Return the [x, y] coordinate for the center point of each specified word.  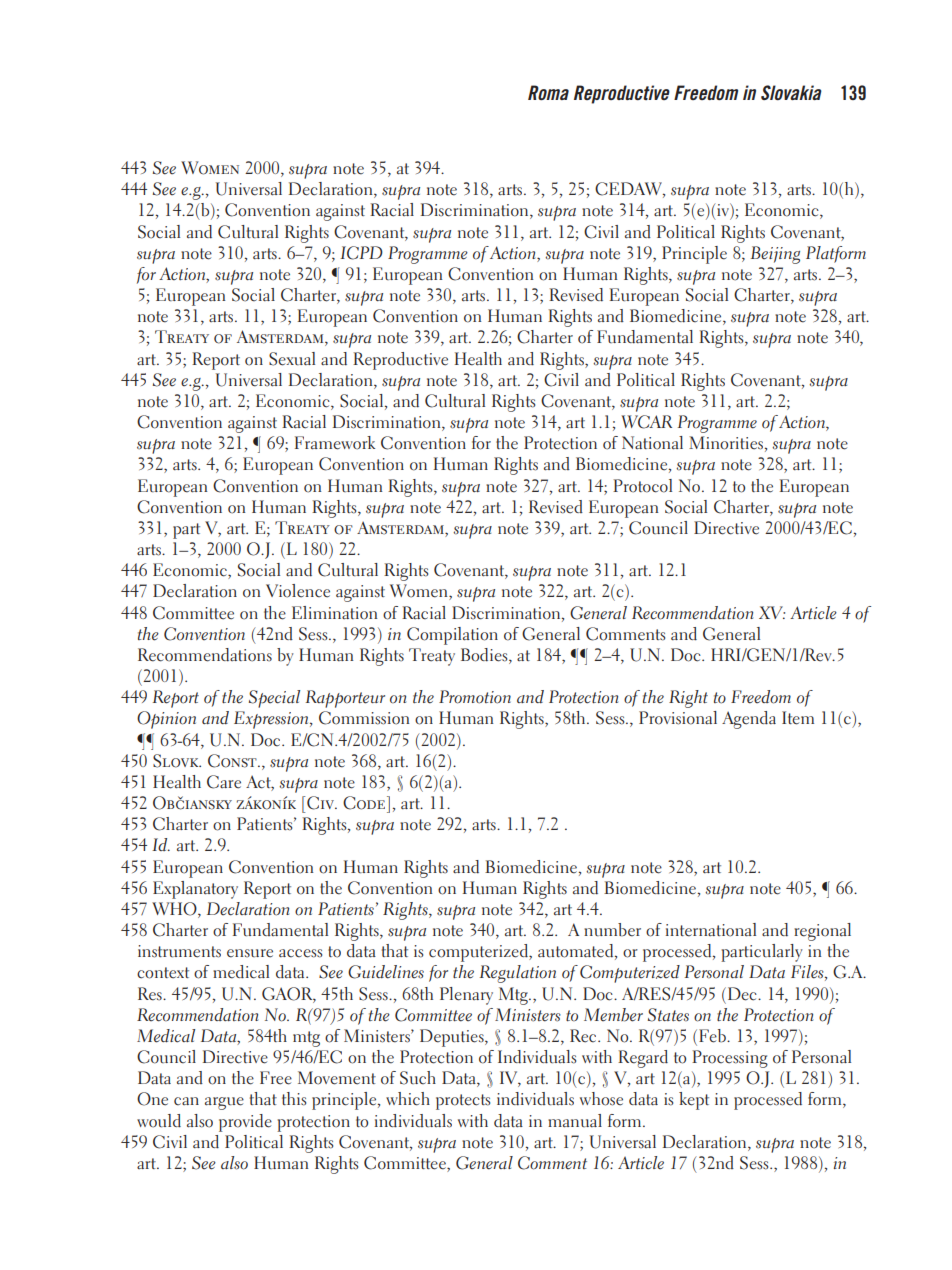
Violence [298, 591]
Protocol [642, 486]
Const [233, 761]
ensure [250, 953]
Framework [335, 443]
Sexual [292, 359]
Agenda [749, 720]
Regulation [518, 974]
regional [822, 932]
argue [224, 1103]
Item [798, 718]
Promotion [475, 697]
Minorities [726, 443]
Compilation [452, 636]
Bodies [485, 656]
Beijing [775, 255]
